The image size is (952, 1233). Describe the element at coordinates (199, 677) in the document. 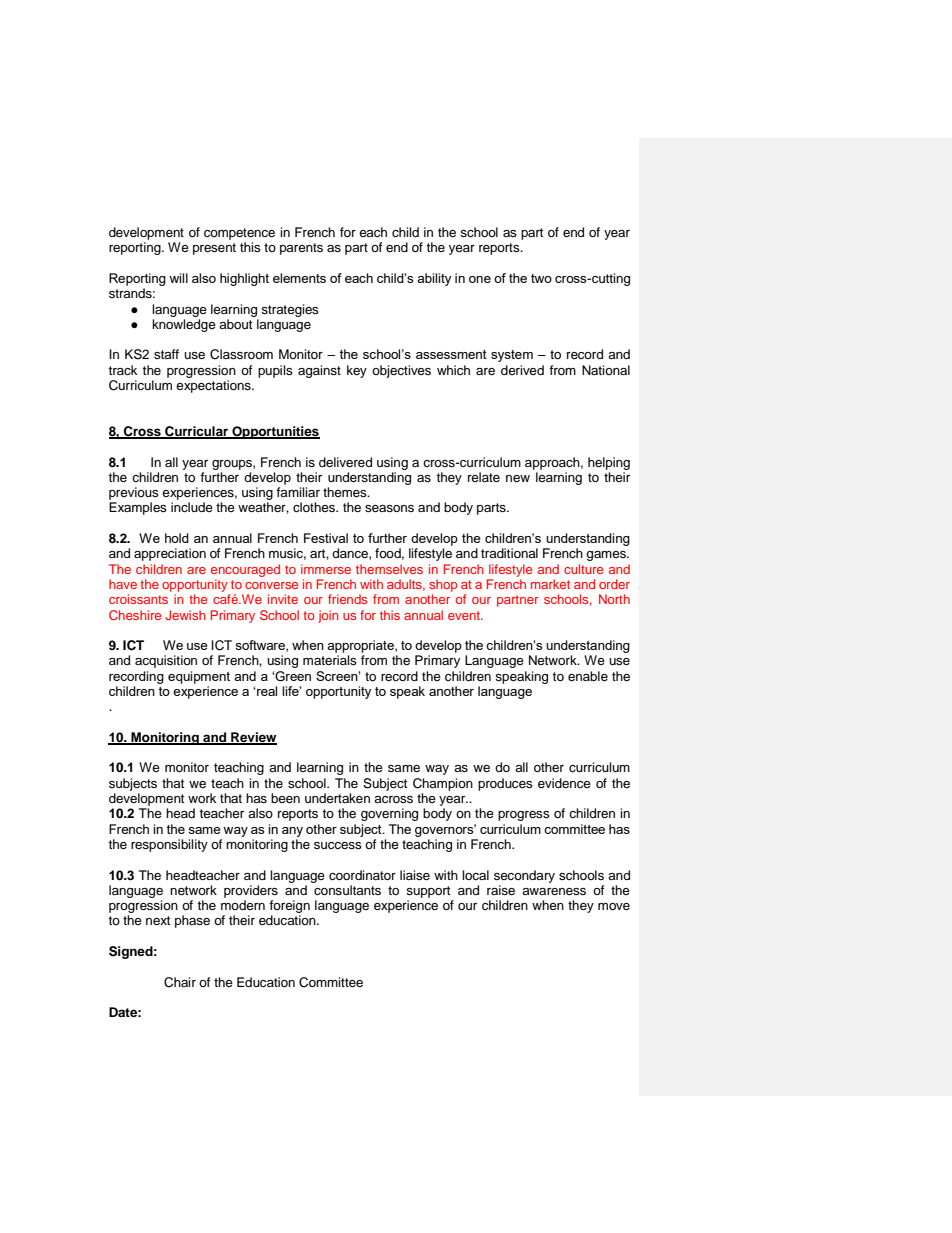

I see `equipment` at that location.
